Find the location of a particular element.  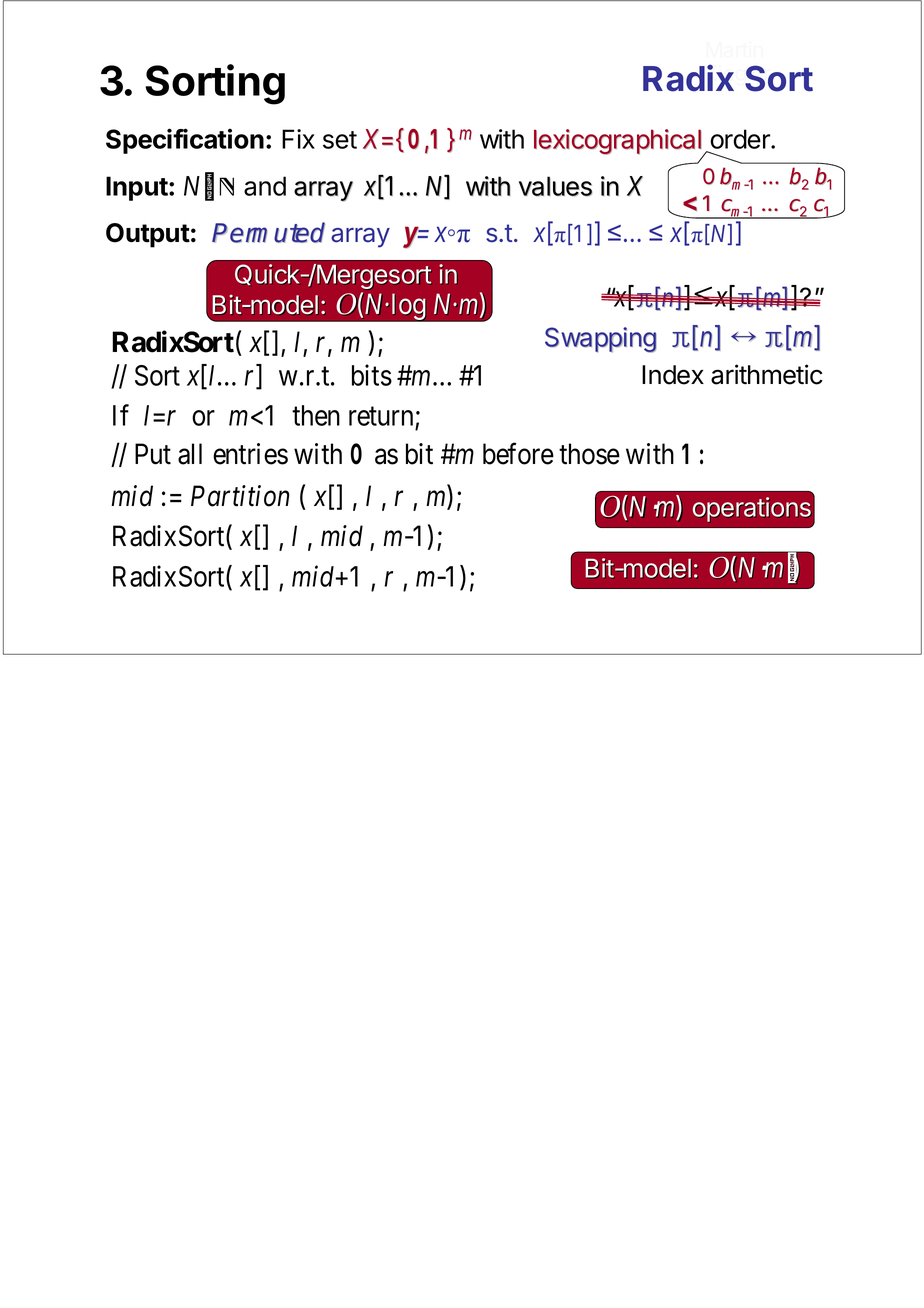

operations is located at coordinates (753, 511).
